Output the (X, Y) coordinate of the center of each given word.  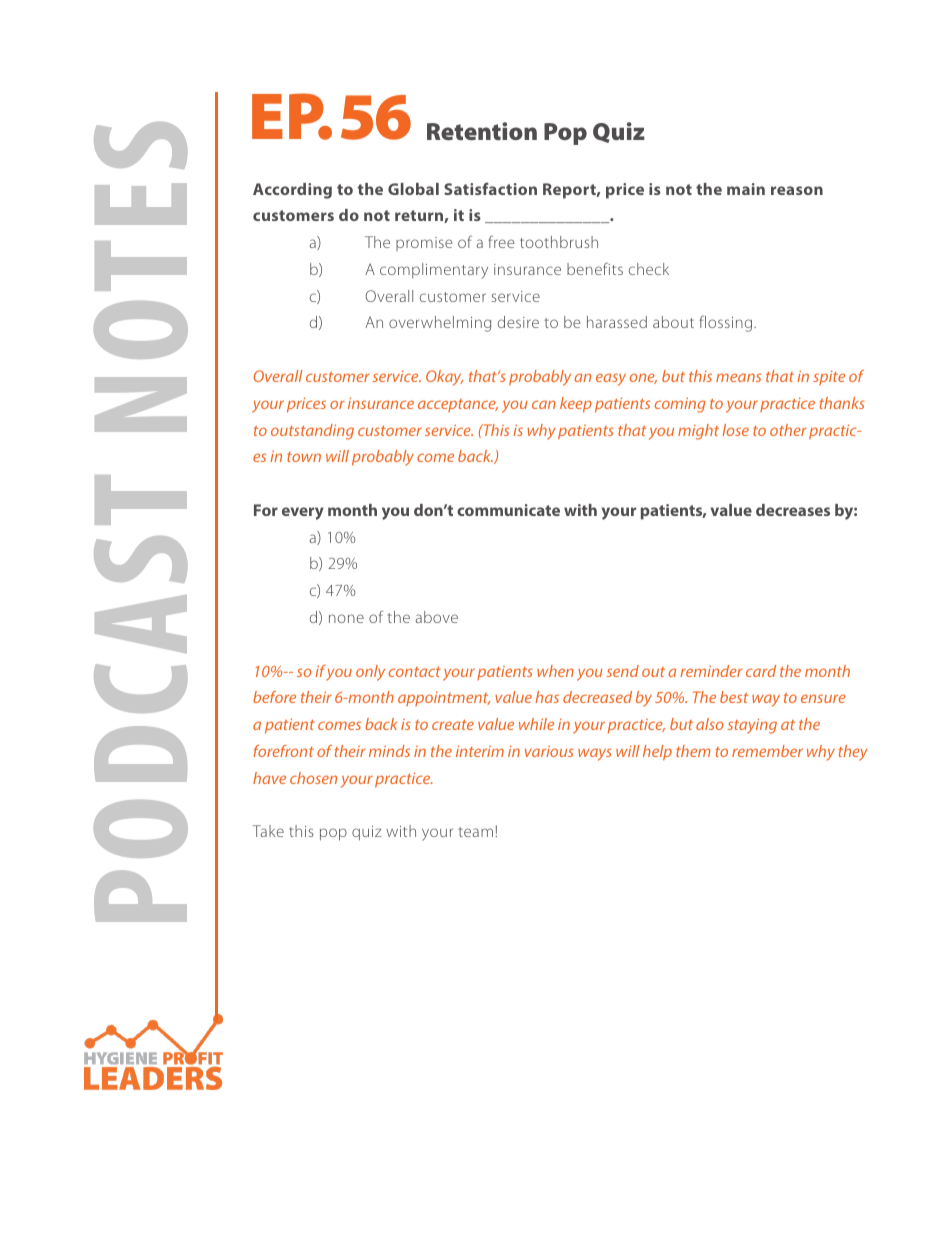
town (304, 457)
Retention (482, 131)
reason (797, 190)
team (477, 832)
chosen (313, 778)
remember (767, 751)
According (292, 191)
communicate (508, 510)
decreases (793, 510)
